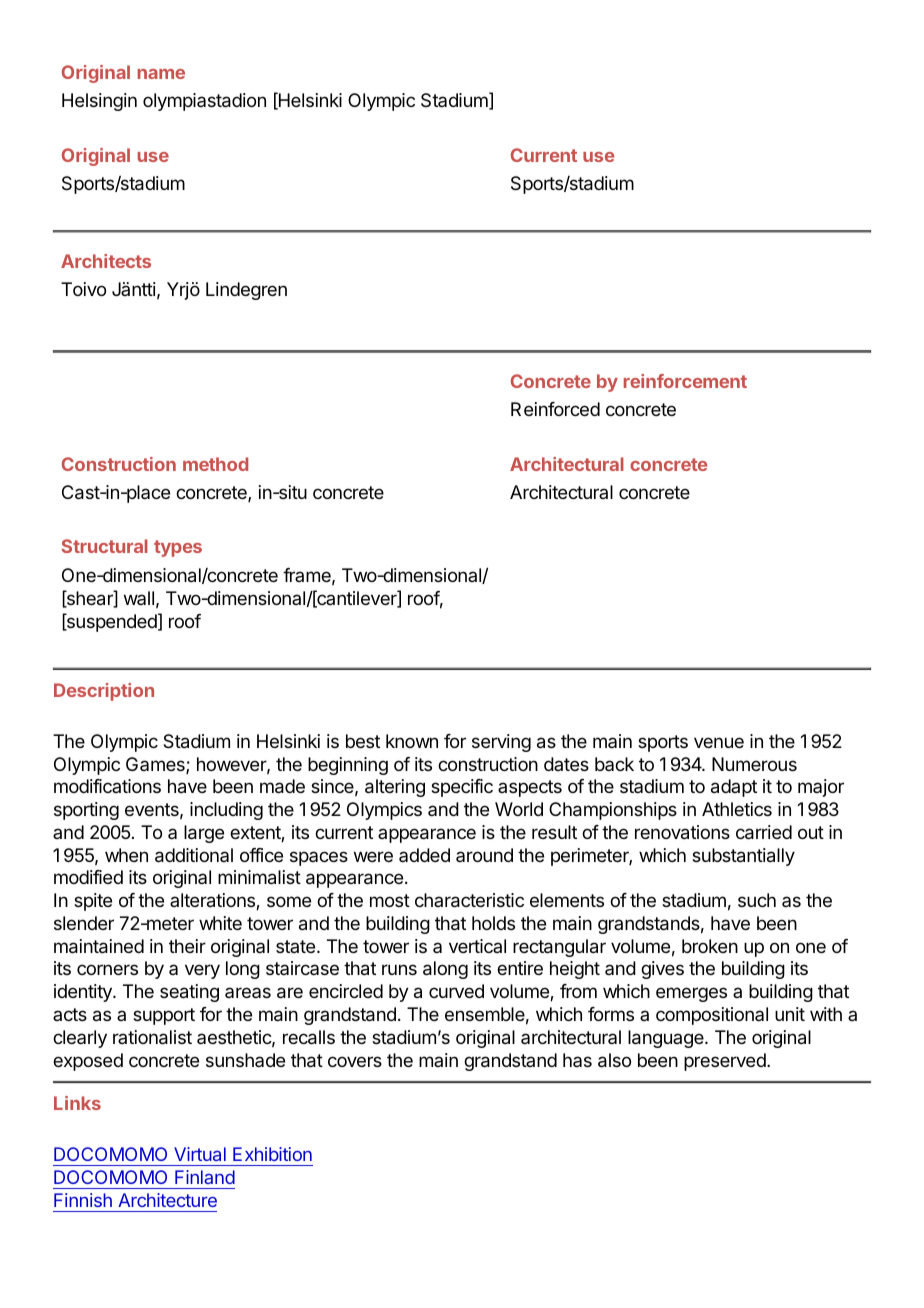  Describe the element at coordinates (685, 381) in the image. I see `reinforcement` at that location.
